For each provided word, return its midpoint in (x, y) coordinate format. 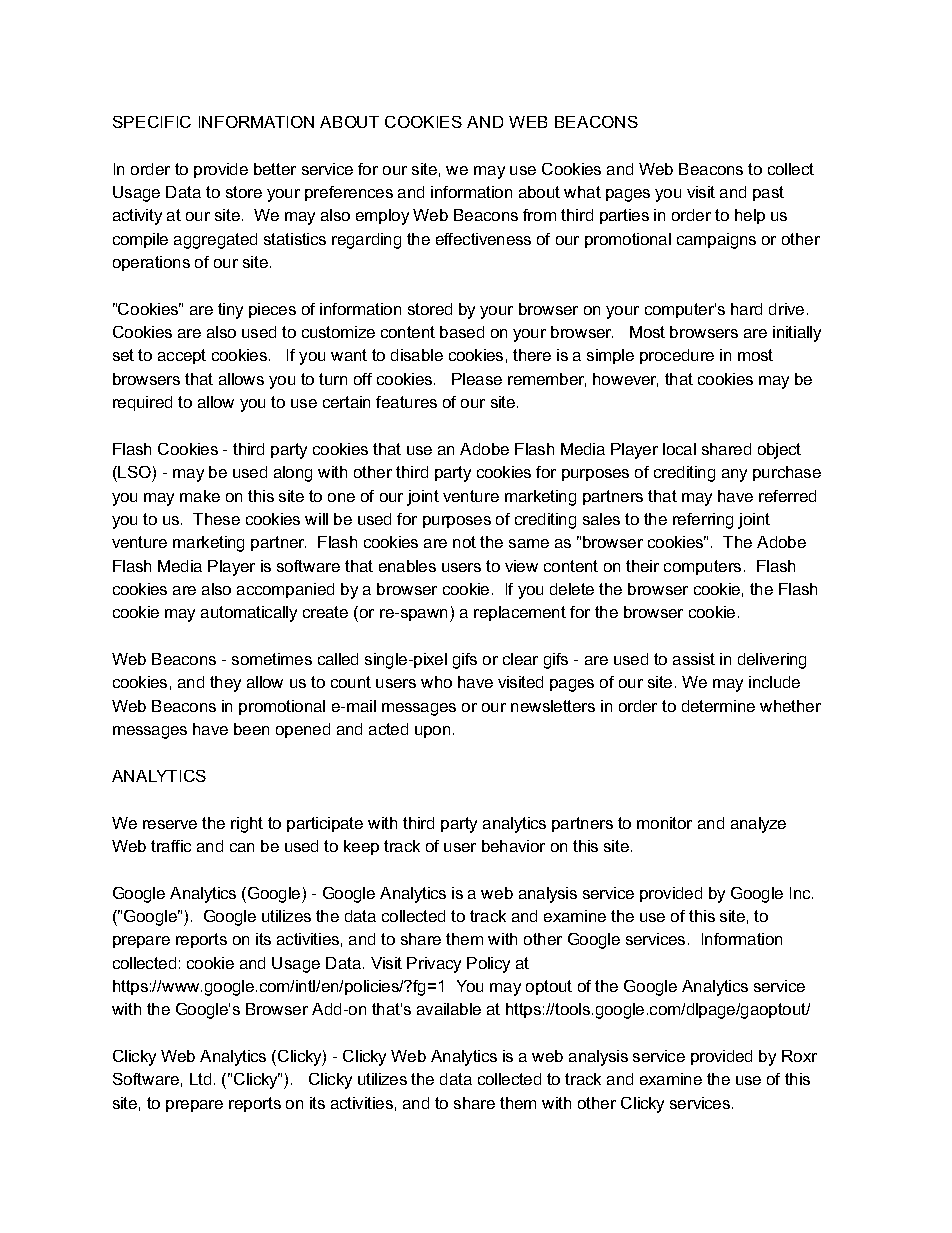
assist (694, 659)
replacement (520, 613)
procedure (677, 356)
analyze (758, 825)
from (539, 215)
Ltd (200, 1079)
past (768, 193)
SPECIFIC (152, 122)
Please (477, 379)
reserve (170, 824)
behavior (513, 846)
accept (182, 356)
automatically (249, 614)
